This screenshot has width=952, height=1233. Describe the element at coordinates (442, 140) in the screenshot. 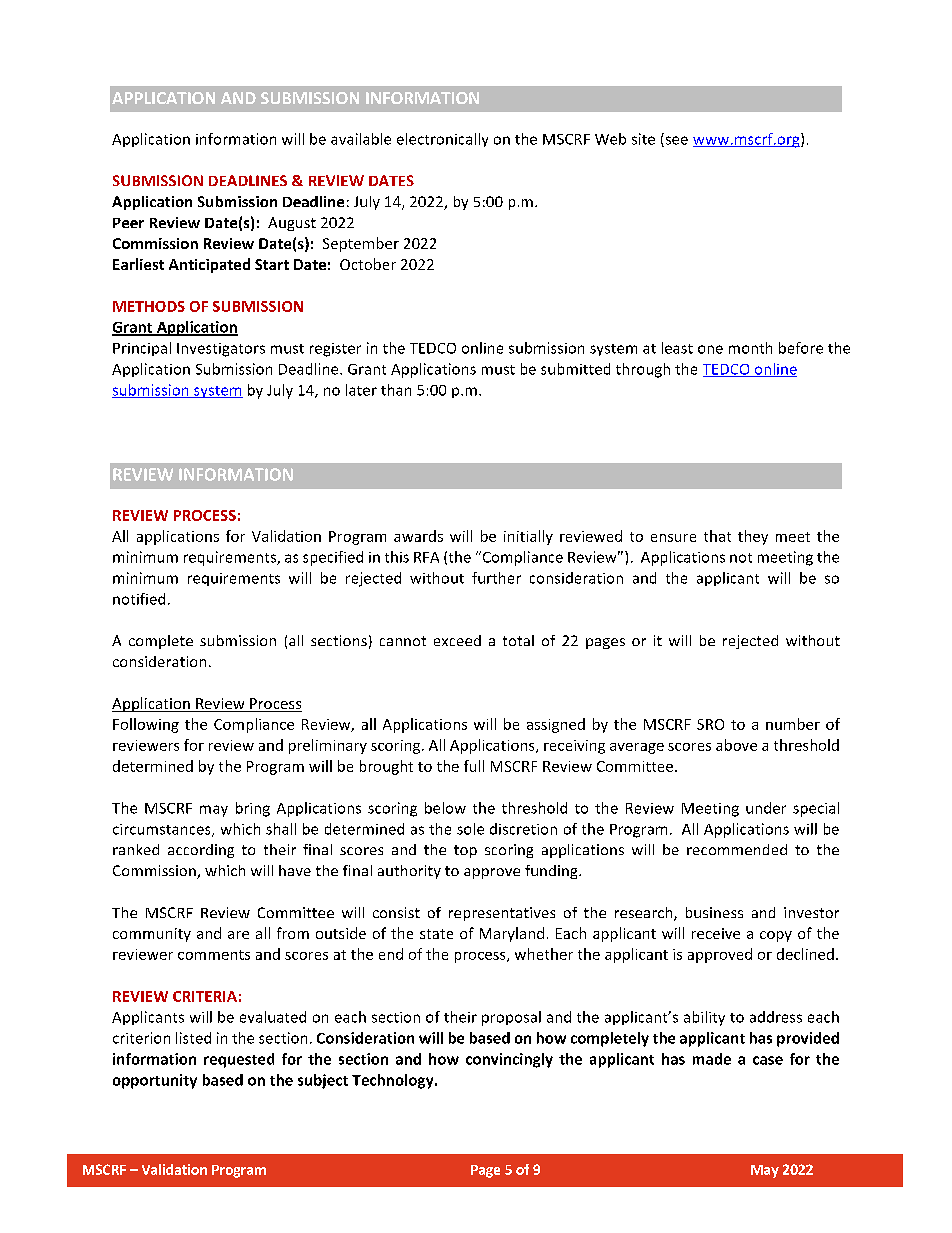

I see `electronically` at that location.
